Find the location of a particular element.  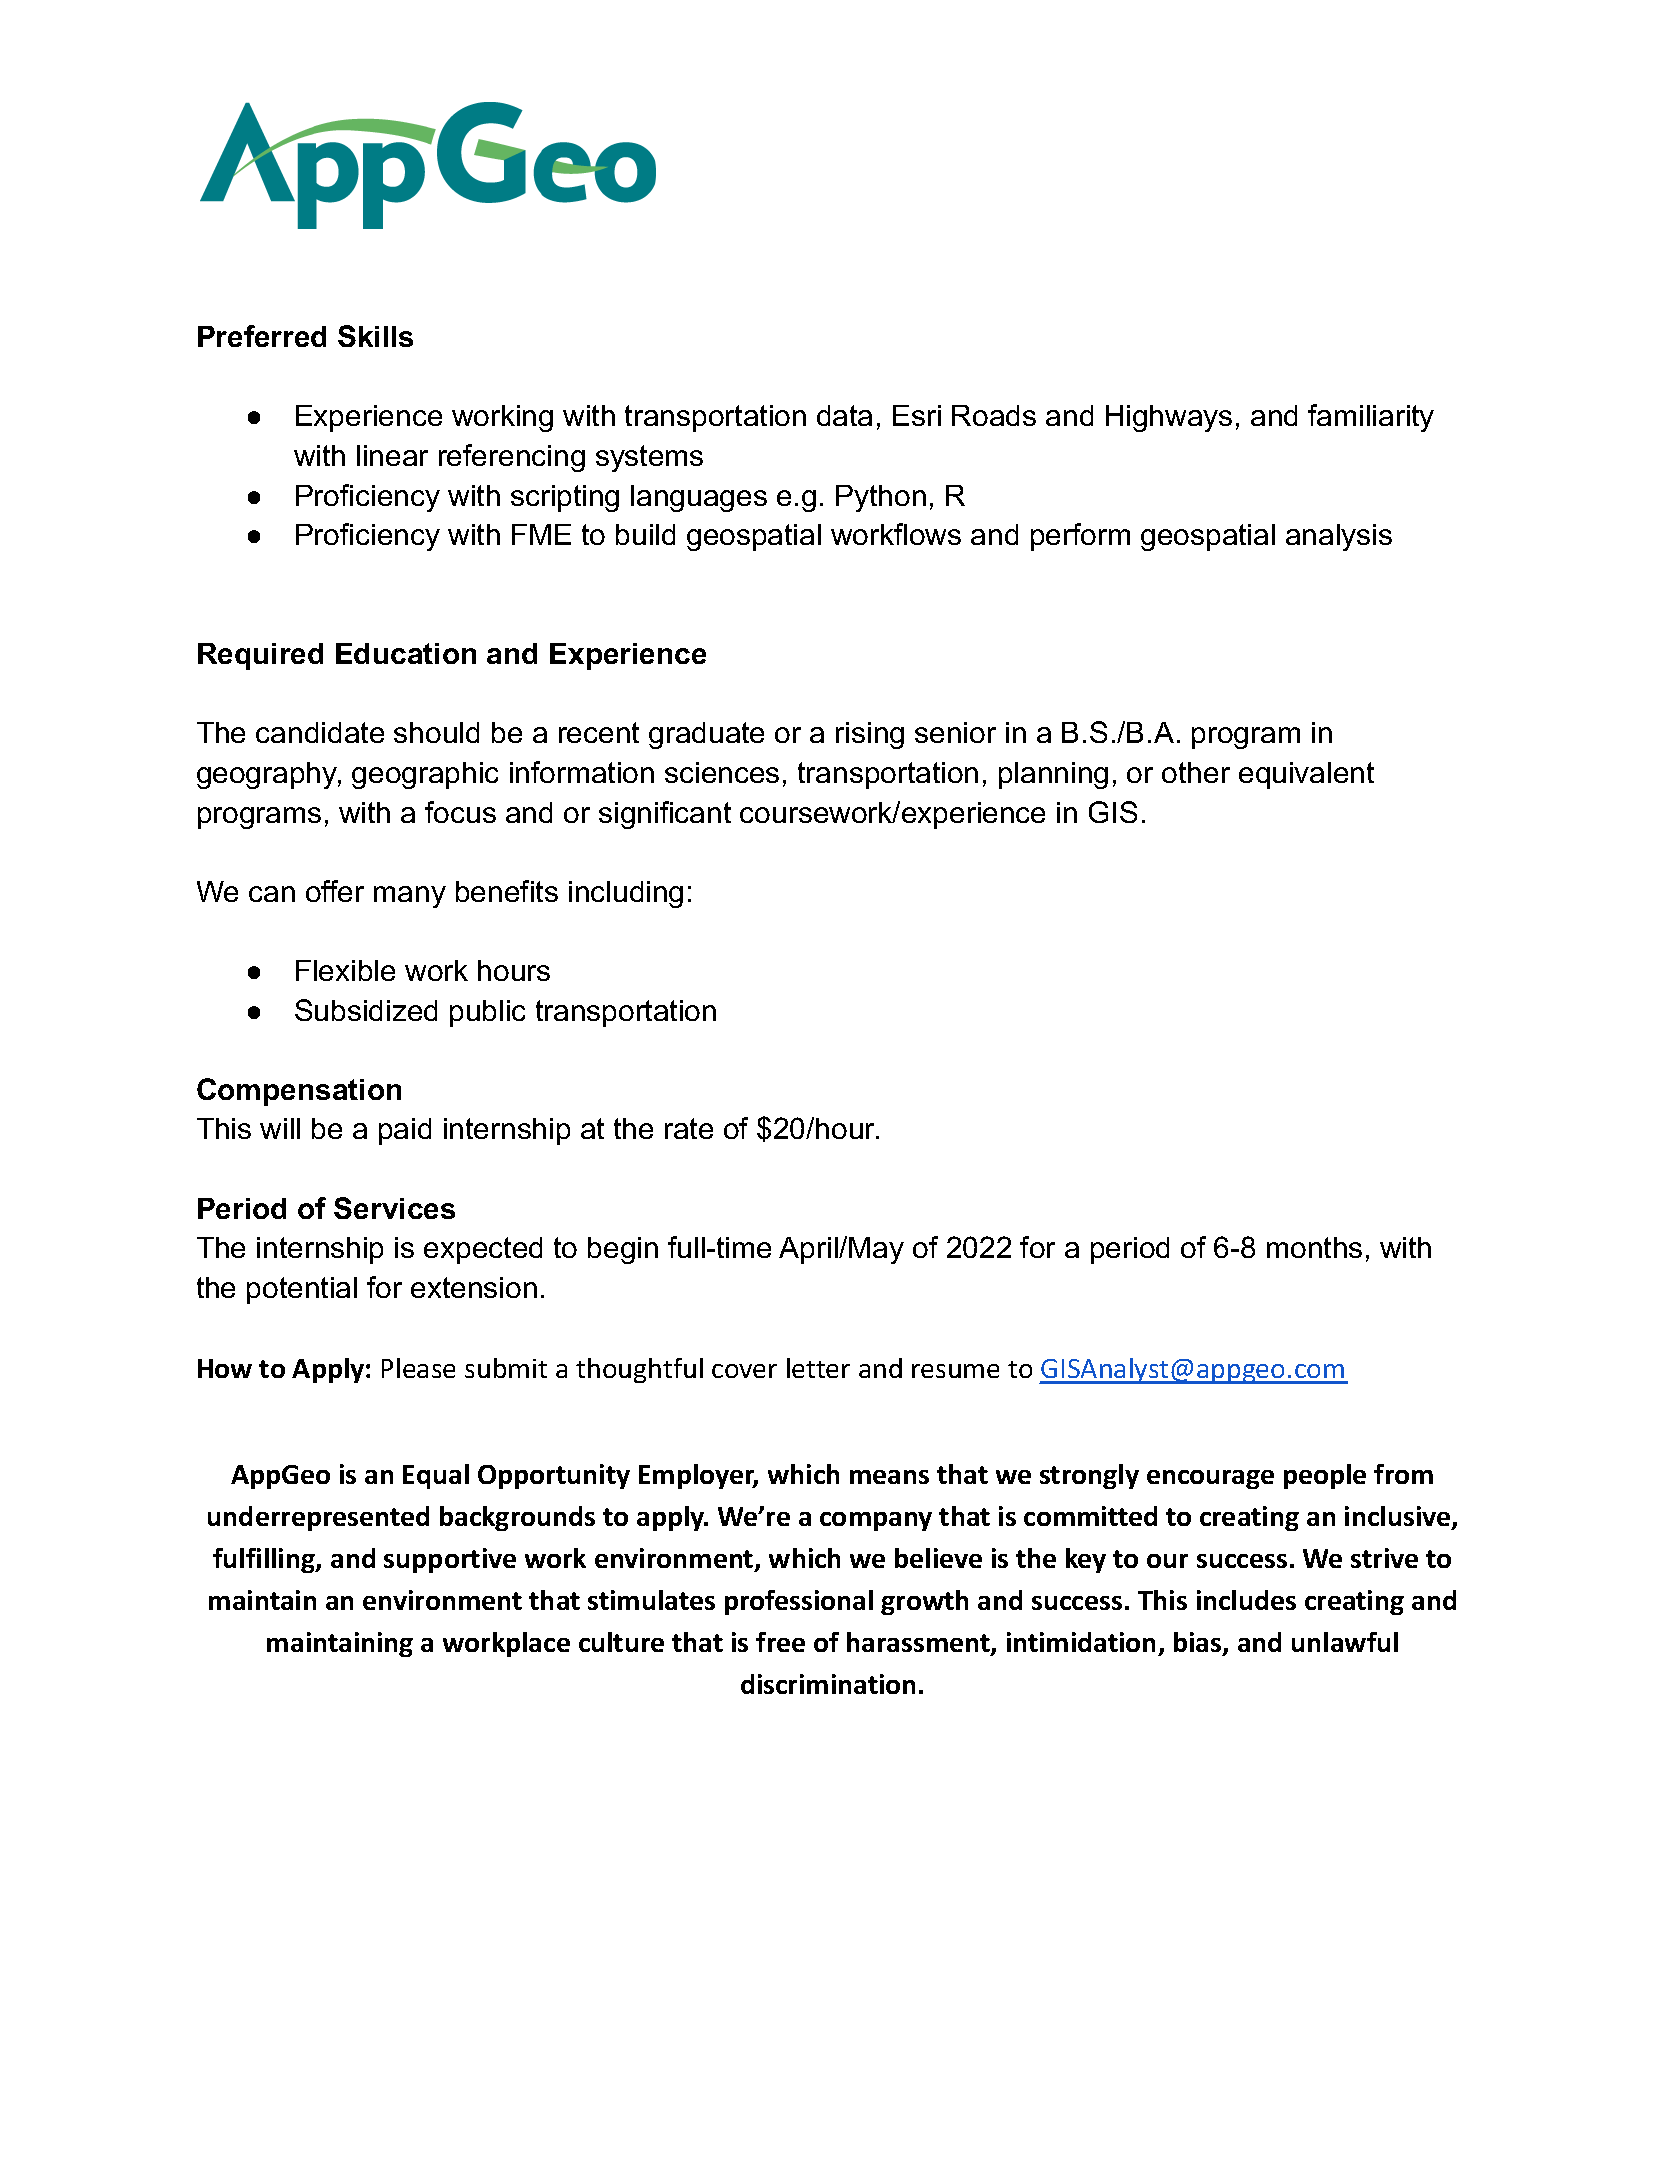

months is located at coordinates (1314, 1247).
